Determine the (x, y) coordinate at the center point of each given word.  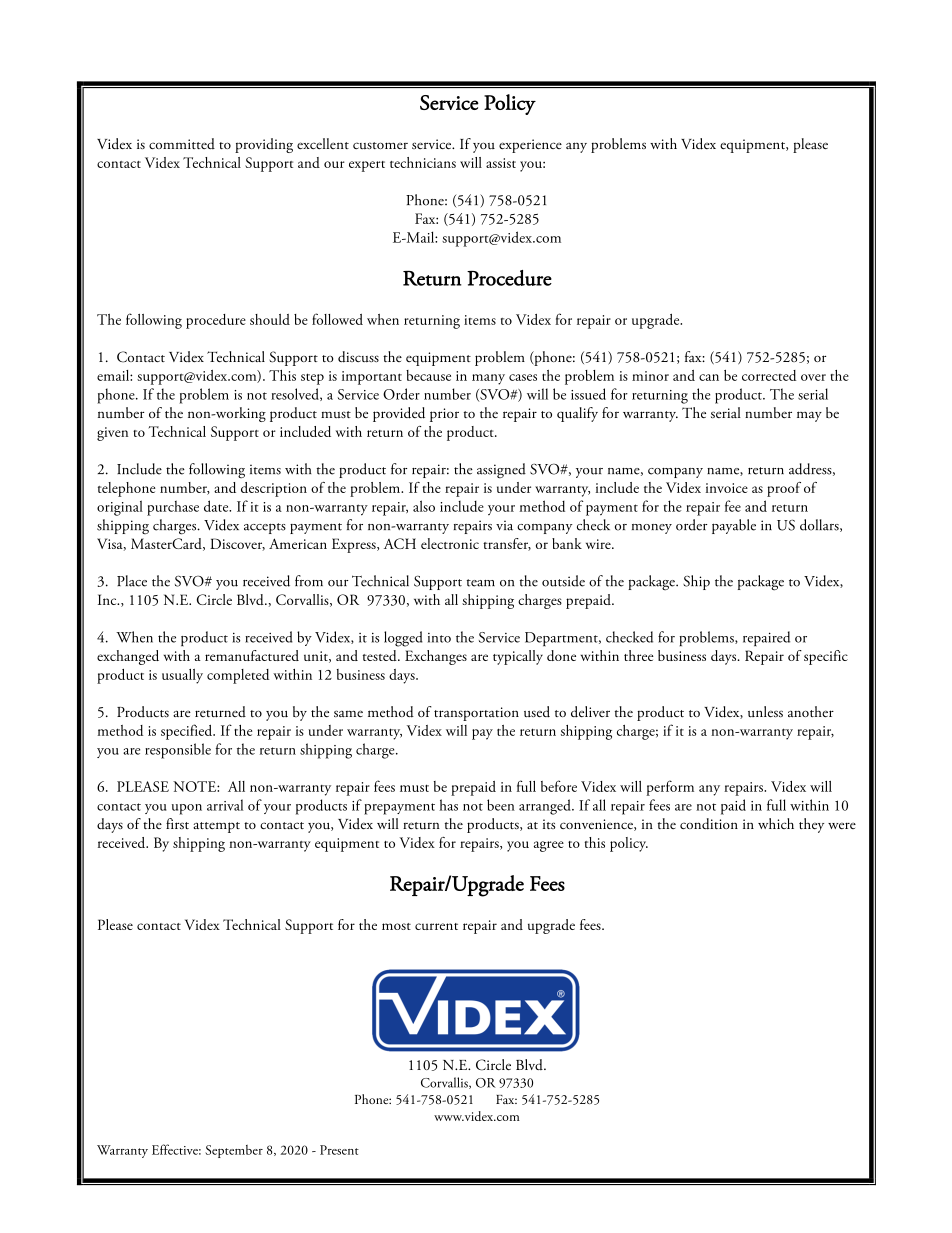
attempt (216, 827)
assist (501, 163)
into (439, 638)
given (112, 434)
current (436, 926)
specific (826, 657)
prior (444, 415)
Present (339, 1150)
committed (182, 143)
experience (530, 146)
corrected (769, 375)
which (776, 823)
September (234, 1151)
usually (182, 676)
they (811, 825)
